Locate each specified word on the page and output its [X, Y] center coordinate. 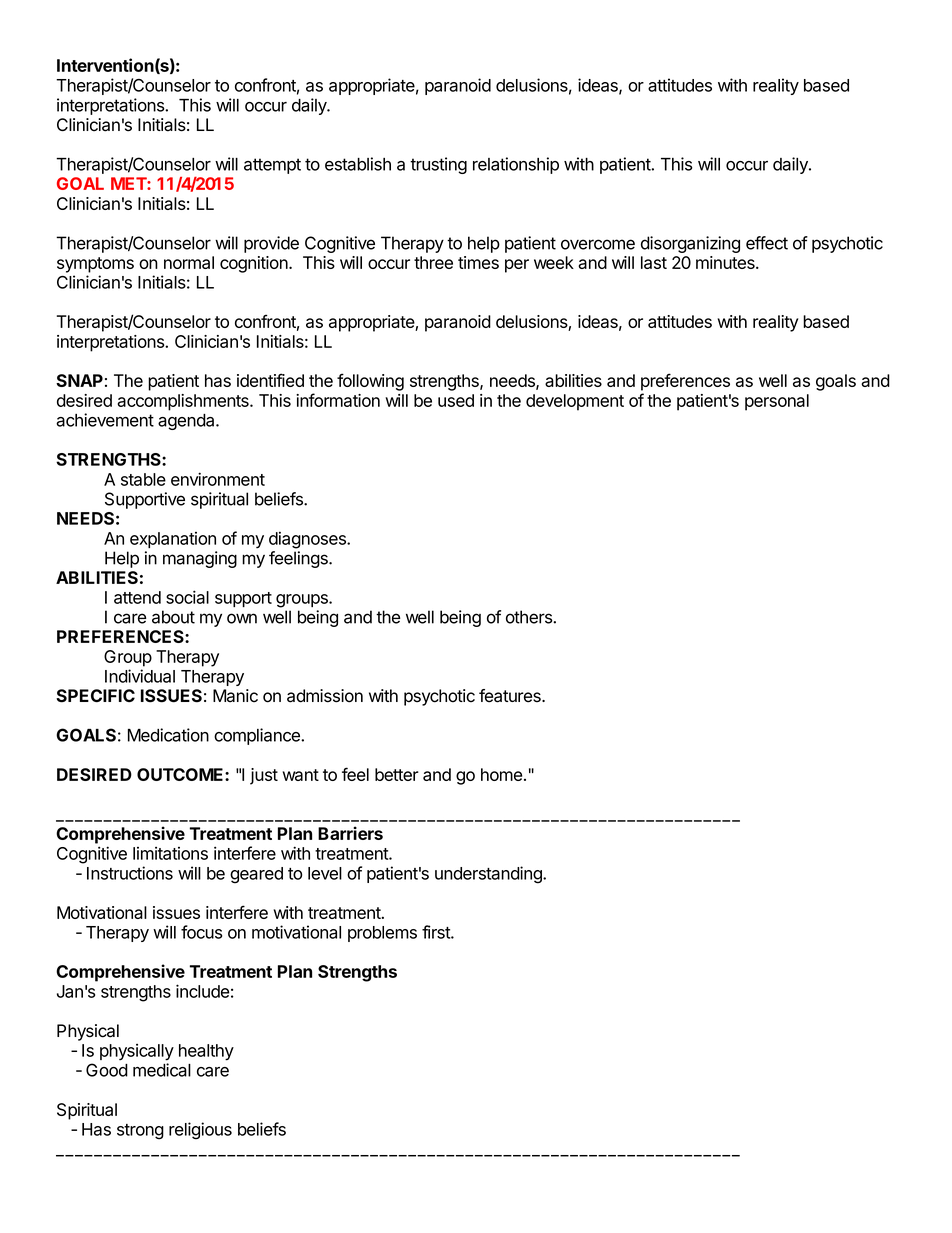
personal [777, 402]
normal [189, 262]
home [501, 774]
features [511, 696]
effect [767, 243]
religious [200, 1131]
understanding [489, 875]
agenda [187, 422]
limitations [170, 853]
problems [382, 934]
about [173, 617]
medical [162, 1070]
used [456, 400]
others [530, 617]
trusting [438, 165]
